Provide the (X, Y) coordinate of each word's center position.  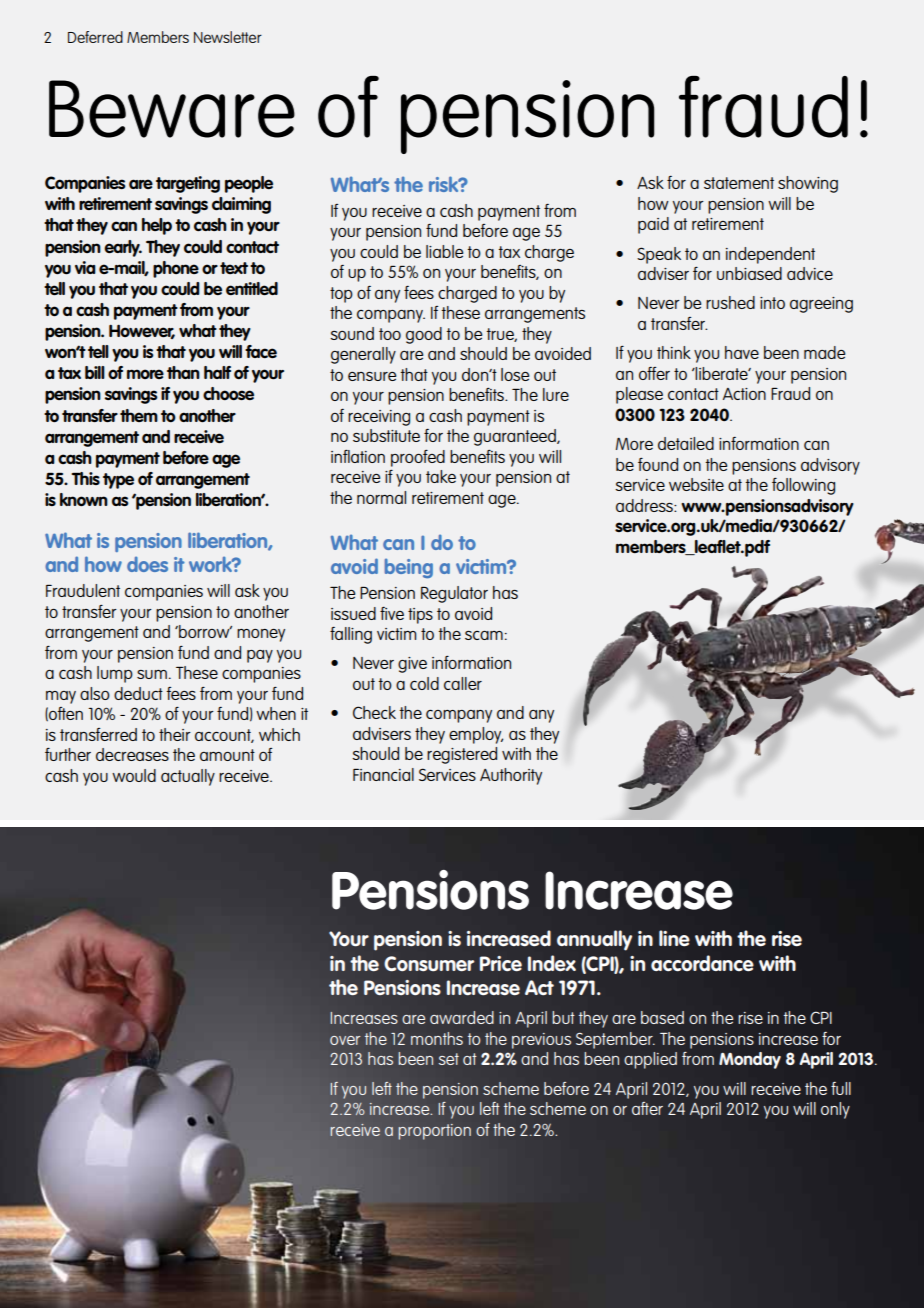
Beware (172, 109)
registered (462, 755)
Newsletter (228, 37)
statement (739, 183)
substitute (386, 435)
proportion (434, 1132)
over (345, 1040)
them (139, 415)
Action (744, 394)
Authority (511, 776)
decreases (132, 754)
